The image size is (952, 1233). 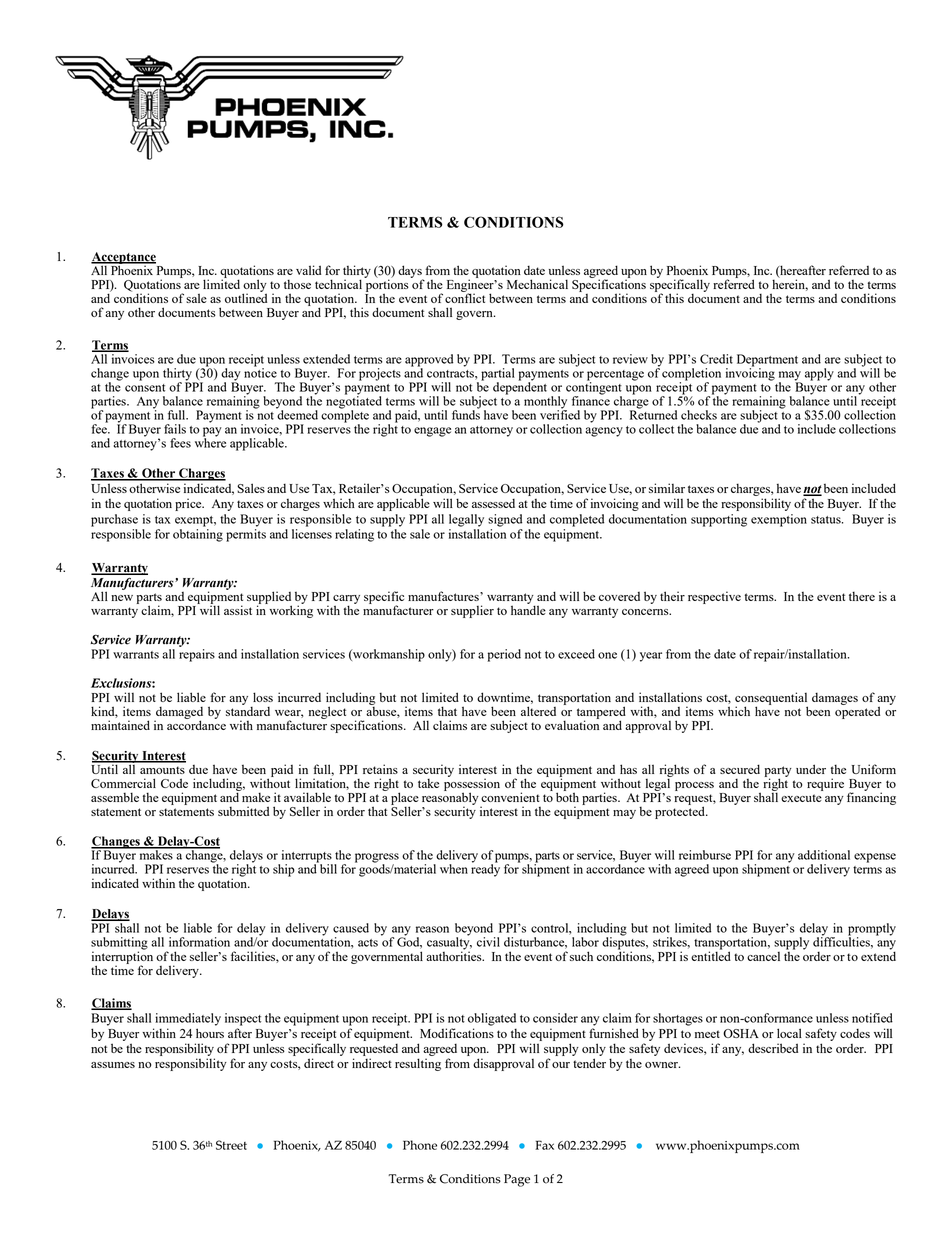 I want to click on Street, so click(x=231, y=1145).
